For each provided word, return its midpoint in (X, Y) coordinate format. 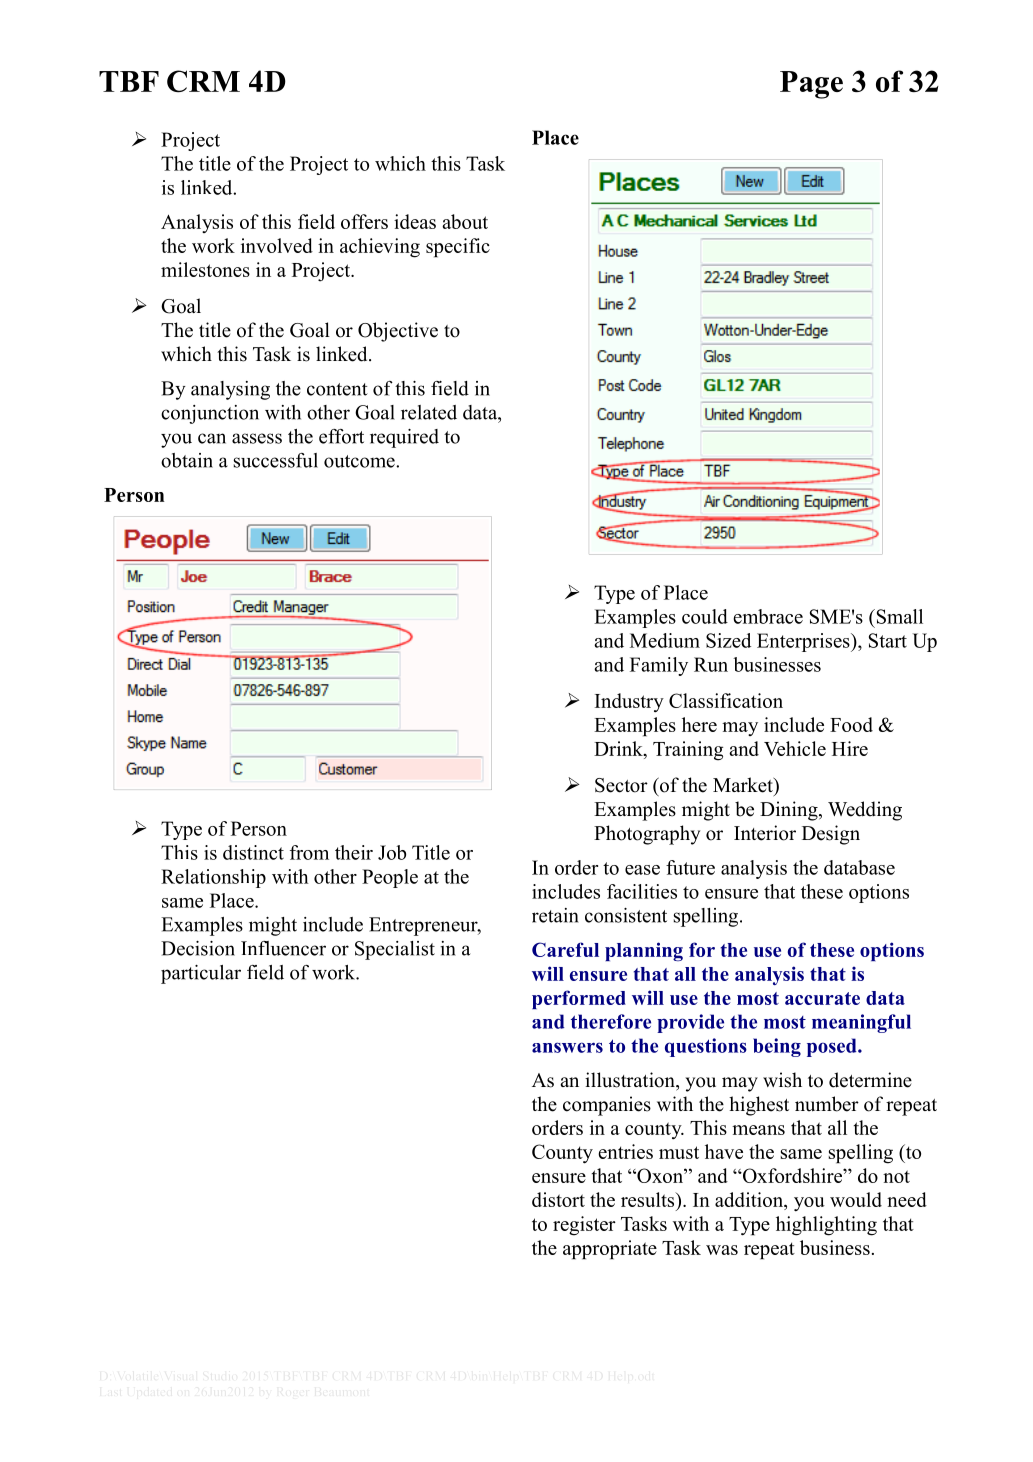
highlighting (826, 1226)
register (584, 1226)
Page (811, 85)
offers (364, 221)
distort (558, 1199)
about (465, 221)
